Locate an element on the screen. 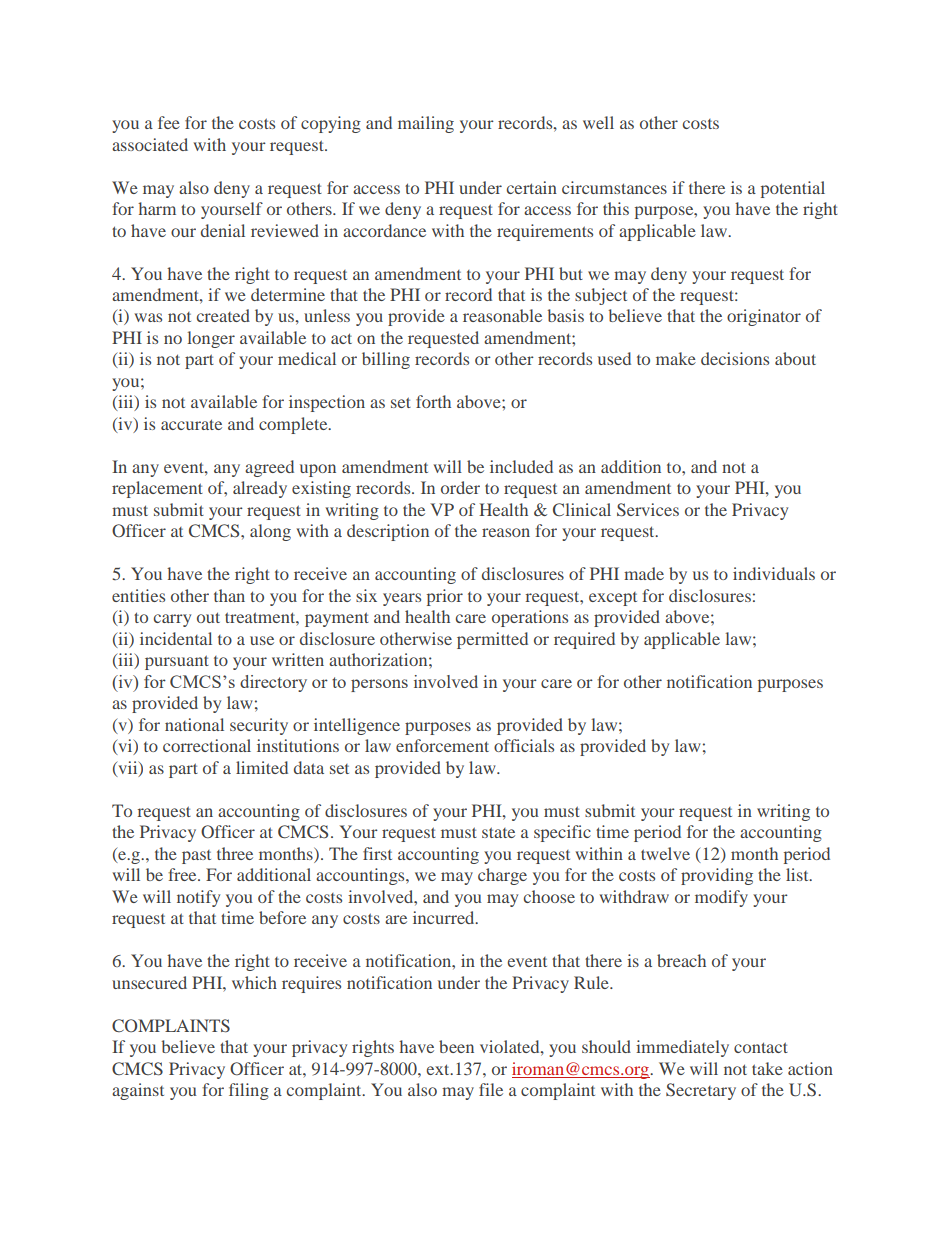 The height and width of the screenshot is (1233, 952). fee is located at coordinates (169, 122).
